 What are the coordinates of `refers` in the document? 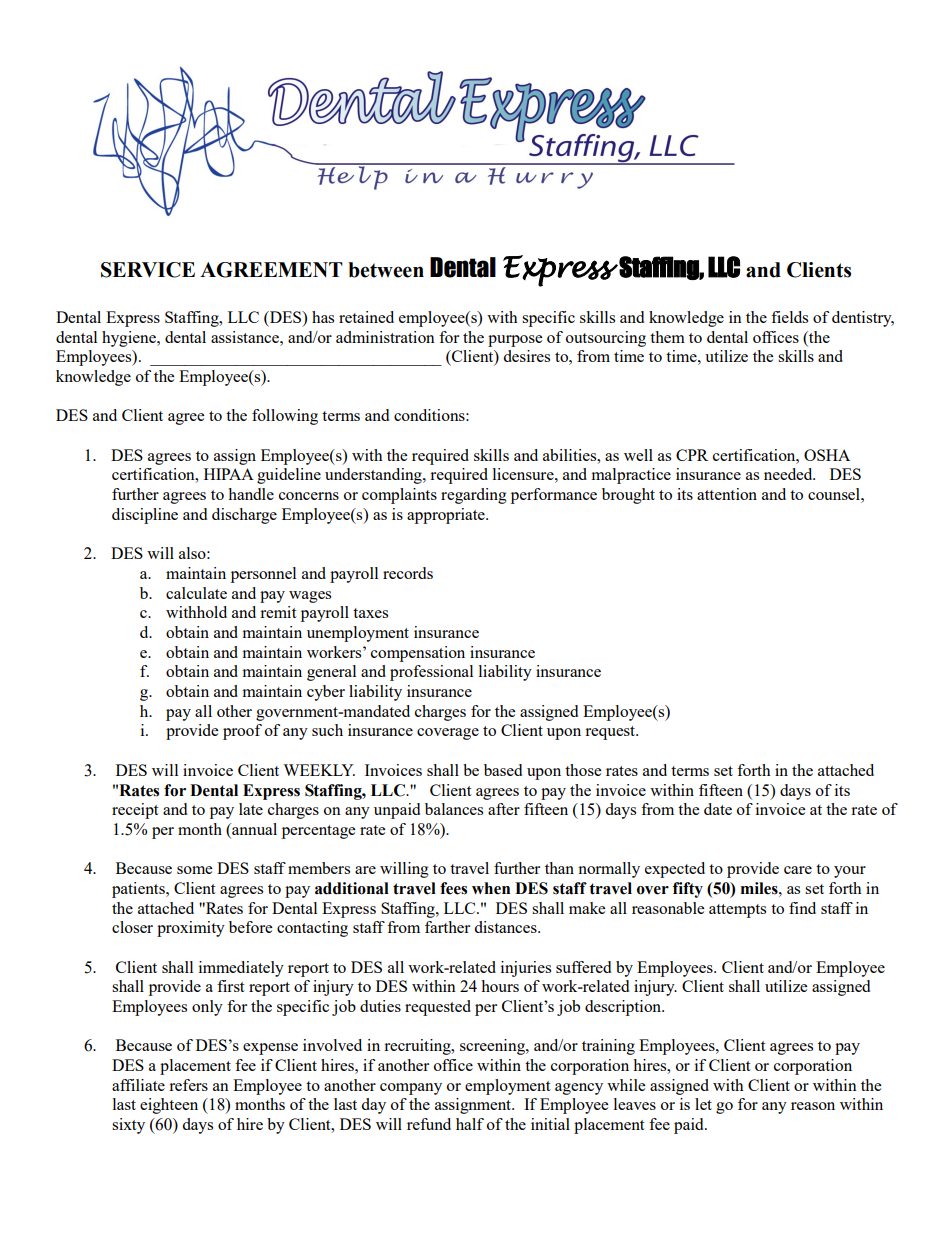 It's located at (188, 1085).
